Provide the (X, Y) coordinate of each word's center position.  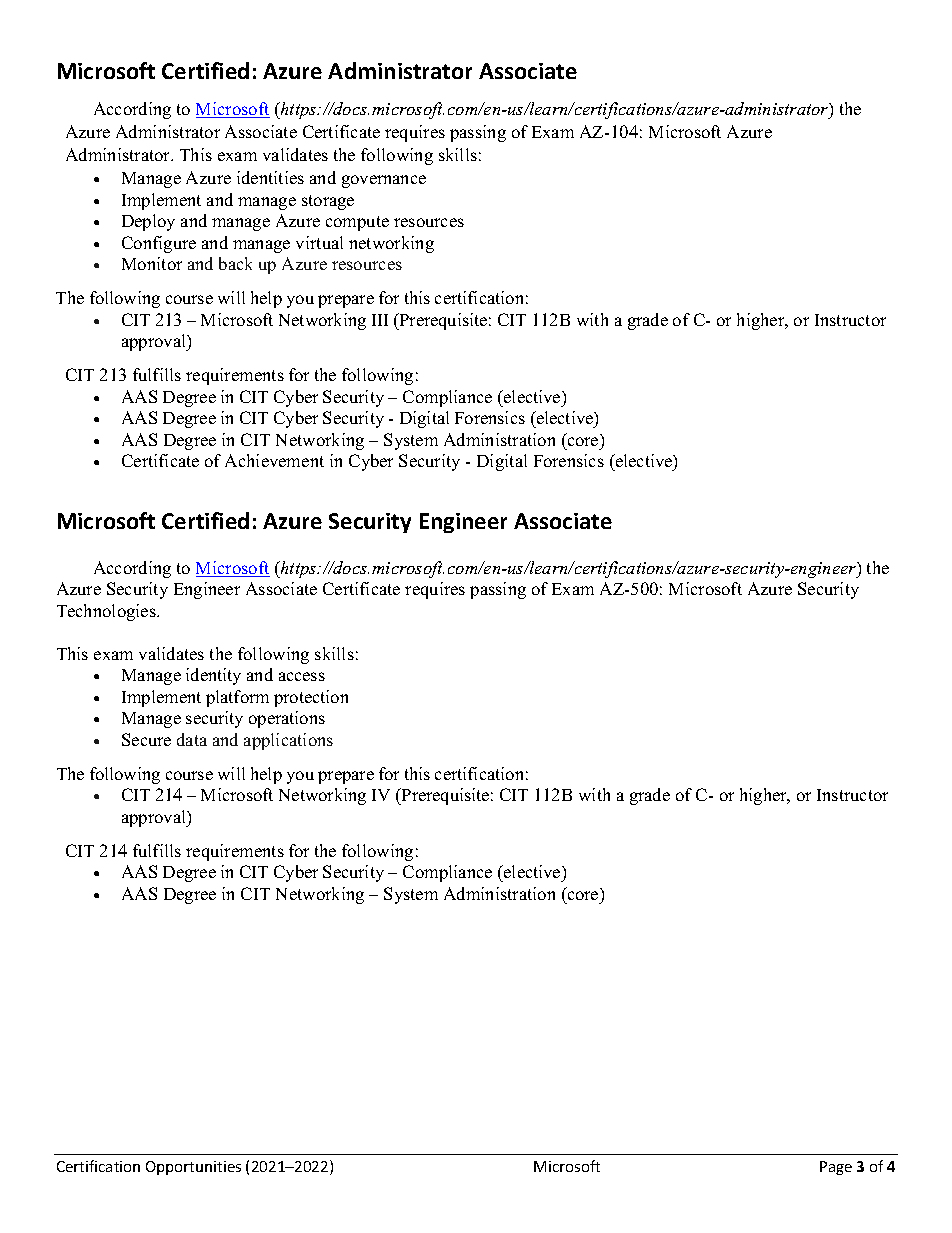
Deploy (148, 222)
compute (357, 223)
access (302, 676)
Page (836, 1168)
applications (288, 741)
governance (384, 181)
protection (311, 698)
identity (213, 676)
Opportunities (193, 1168)
